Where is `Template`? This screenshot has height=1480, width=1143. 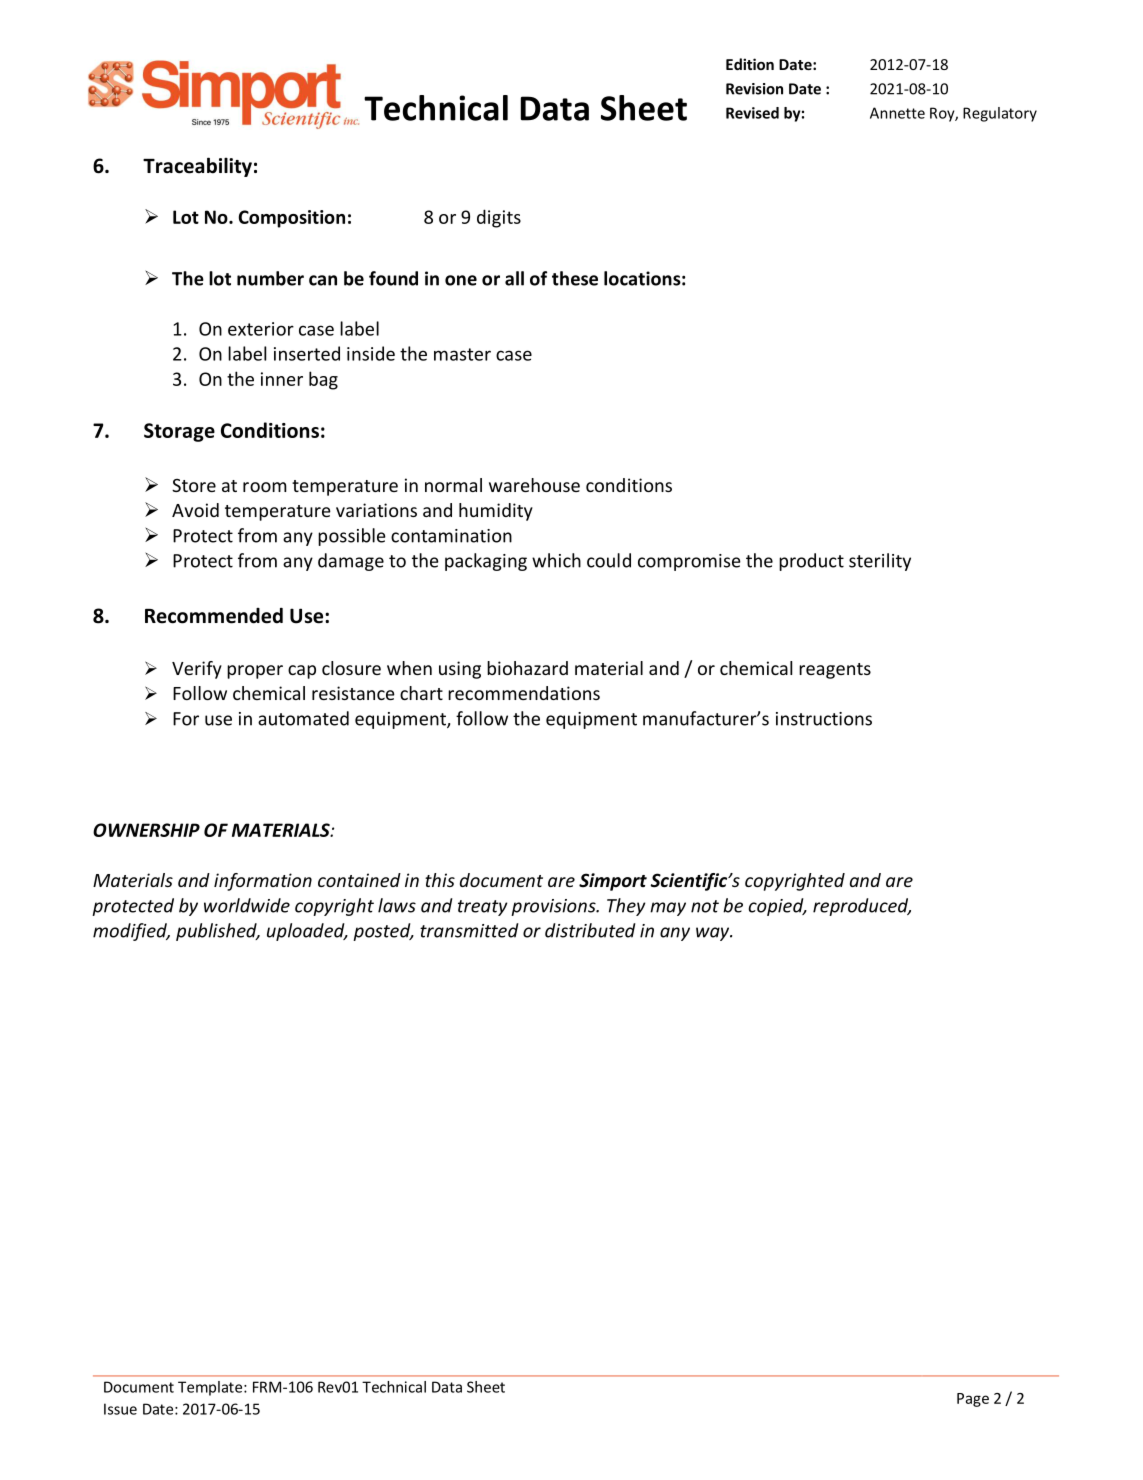
Template is located at coordinates (211, 1388).
